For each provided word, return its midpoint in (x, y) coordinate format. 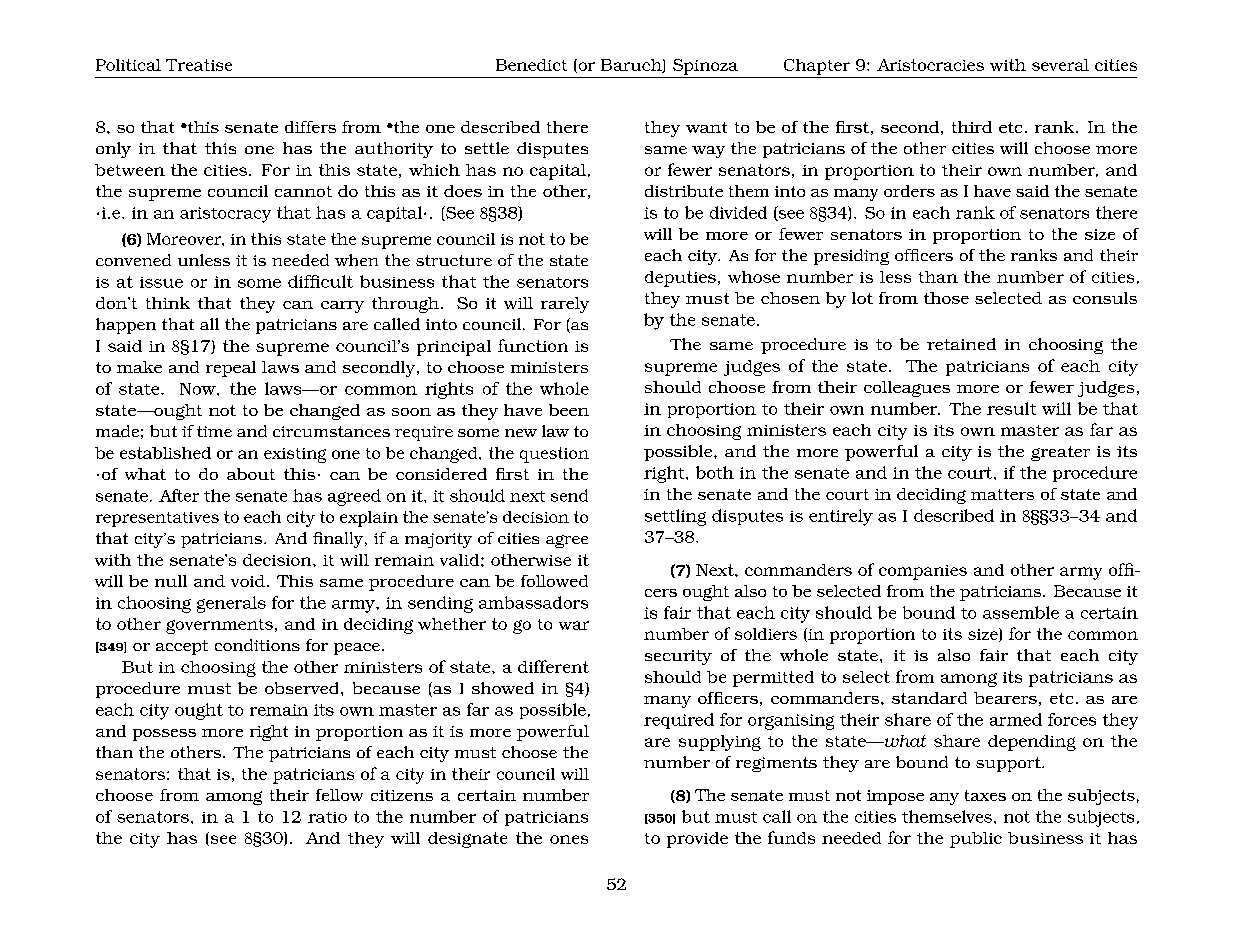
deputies (680, 279)
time (214, 431)
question (554, 455)
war (574, 625)
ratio (327, 817)
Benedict (531, 65)
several (1060, 65)
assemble (1021, 612)
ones (569, 839)
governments (219, 626)
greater (1060, 453)
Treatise (199, 65)
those (946, 298)
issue (161, 282)
